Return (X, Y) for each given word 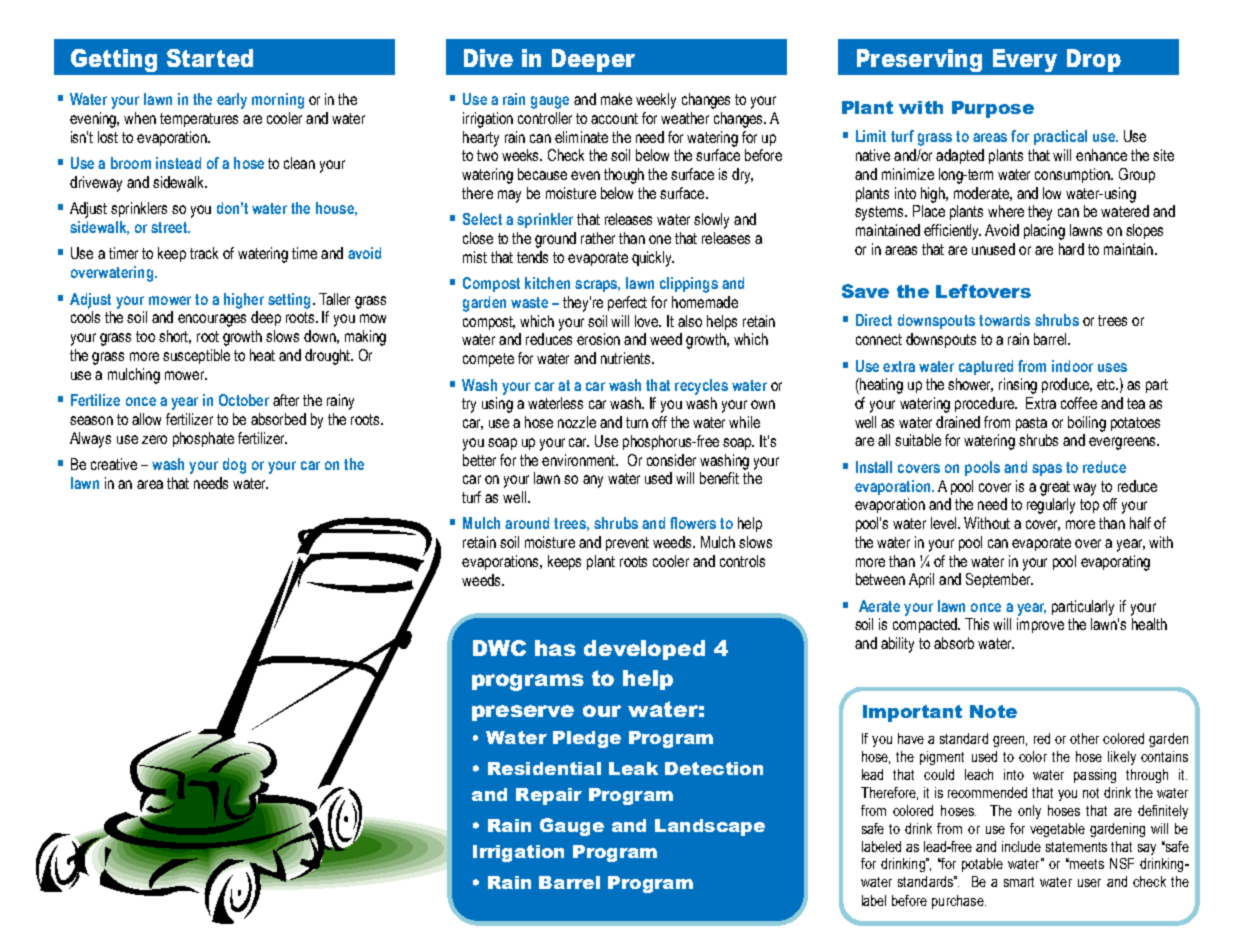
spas (1047, 470)
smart (1019, 882)
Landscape (710, 827)
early (232, 101)
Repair (549, 796)
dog (234, 466)
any (593, 481)
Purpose (993, 109)
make (616, 99)
